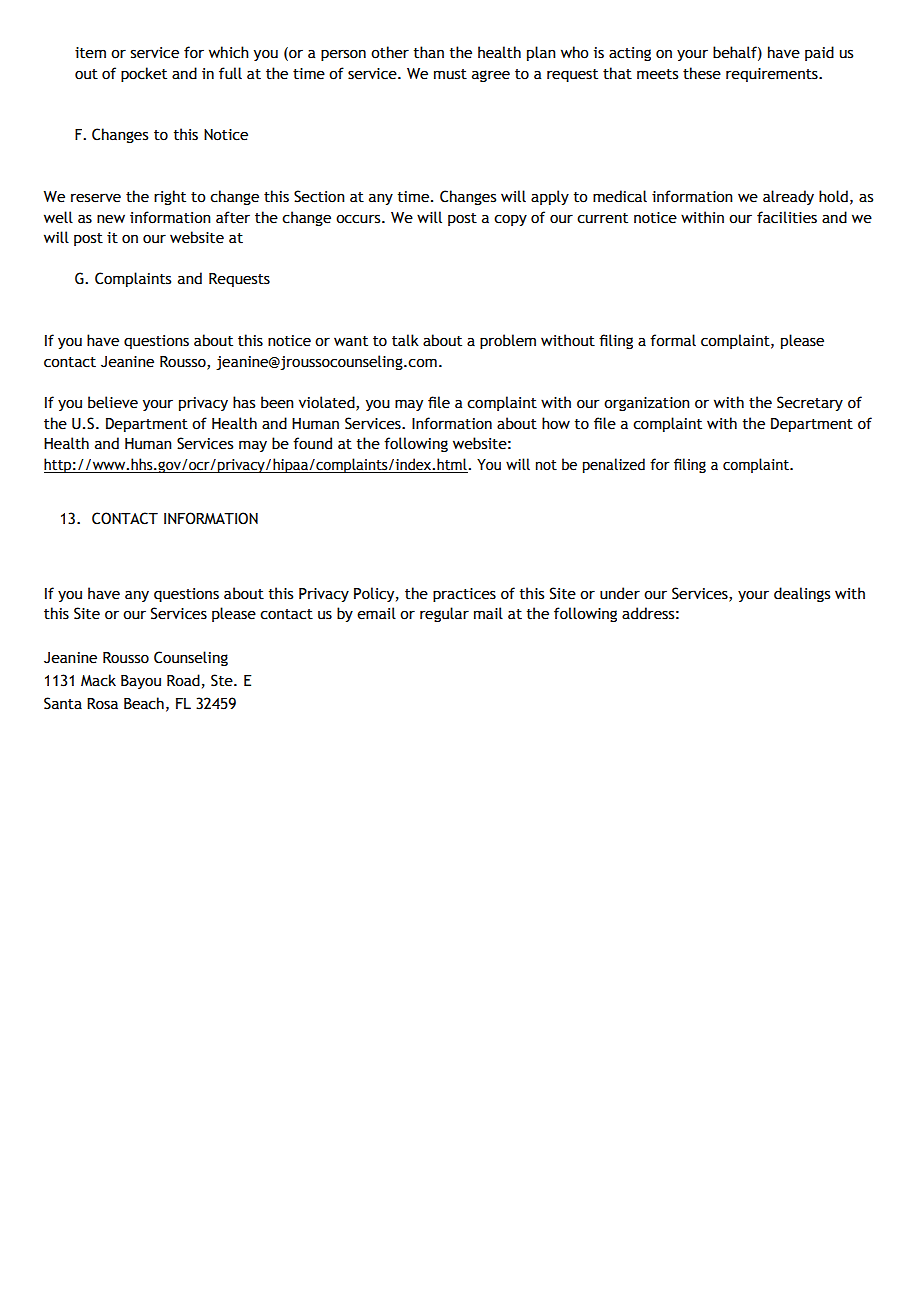 The height and width of the document is (1307, 924). What do you see at coordinates (113, 402) in the document?
I see `believe` at bounding box center [113, 402].
